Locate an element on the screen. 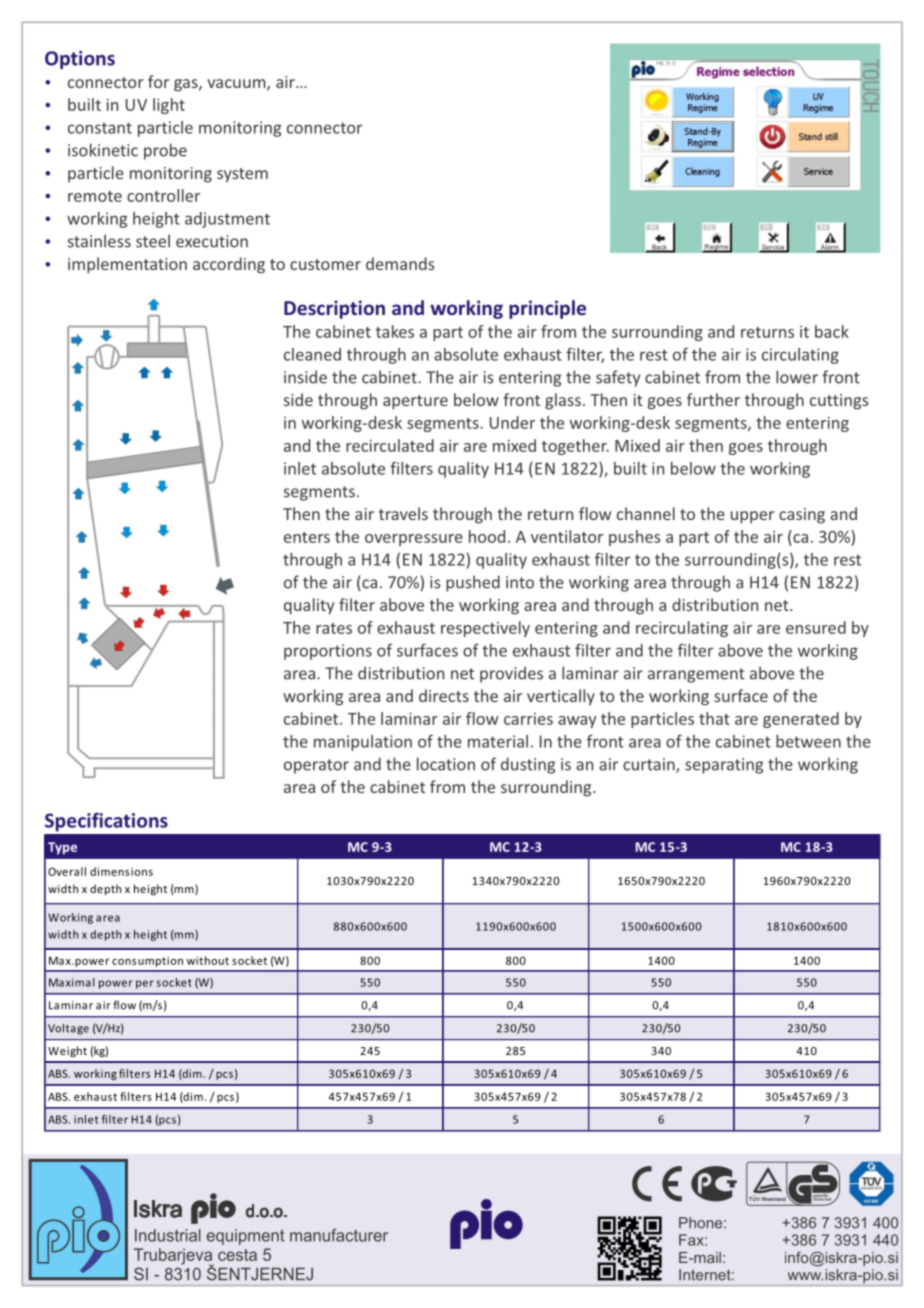 The height and width of the screenshot is (1308, 924). enters is located at coordinates (307, 537).
